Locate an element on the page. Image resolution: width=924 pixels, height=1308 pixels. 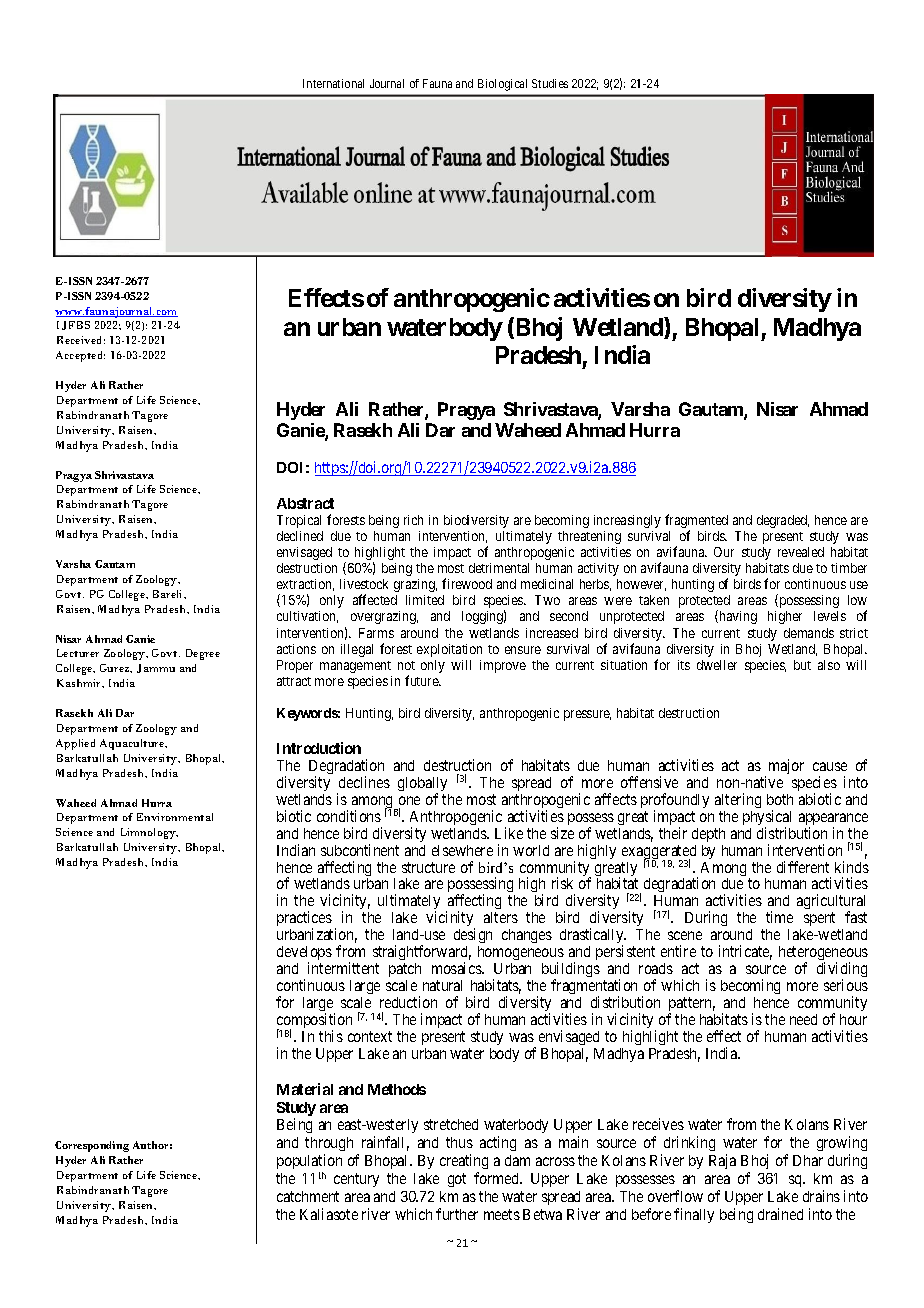
got is located at coordinates (457, 1180).
